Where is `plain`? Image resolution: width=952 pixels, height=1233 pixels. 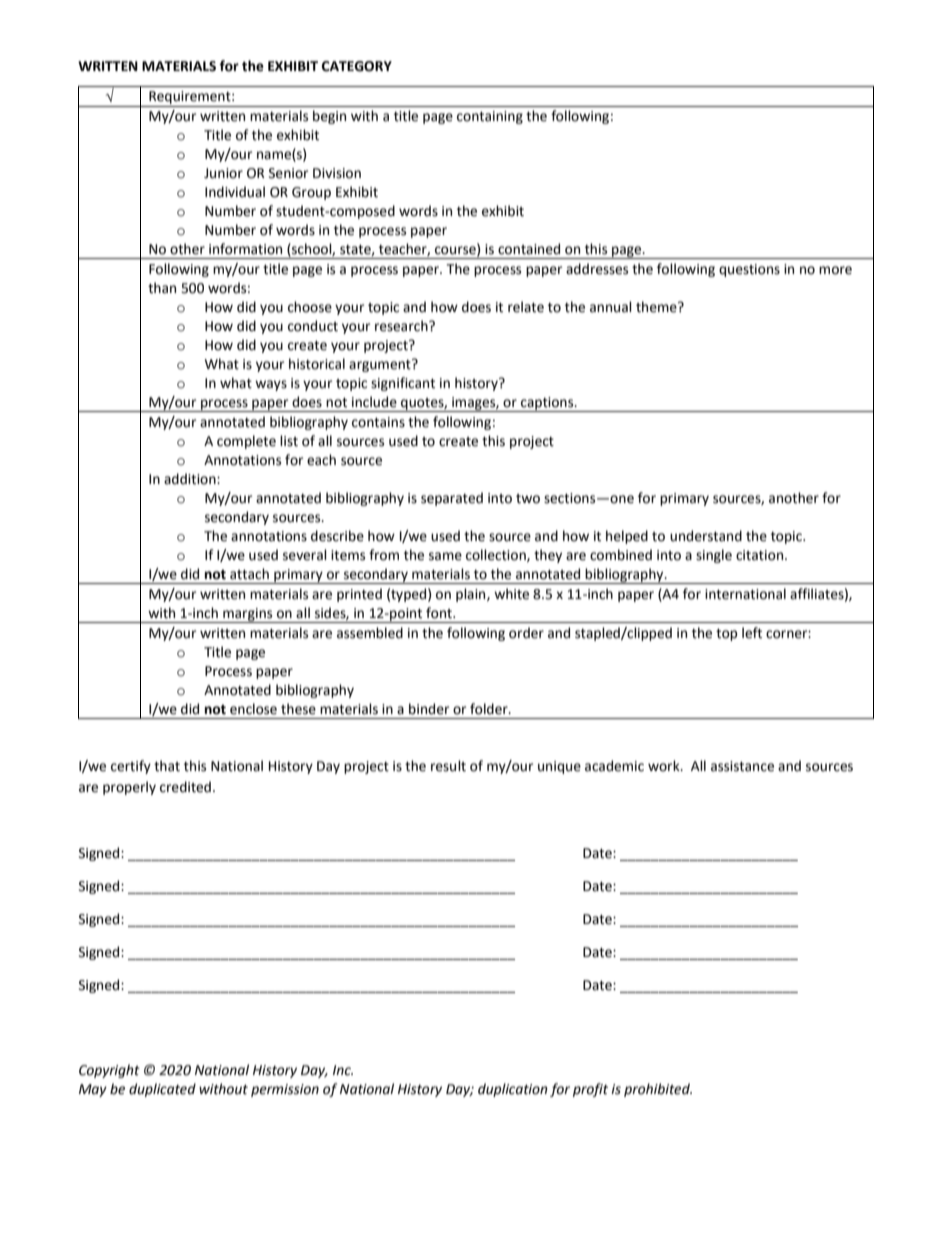
plain is located at coordinates (472, 595).
